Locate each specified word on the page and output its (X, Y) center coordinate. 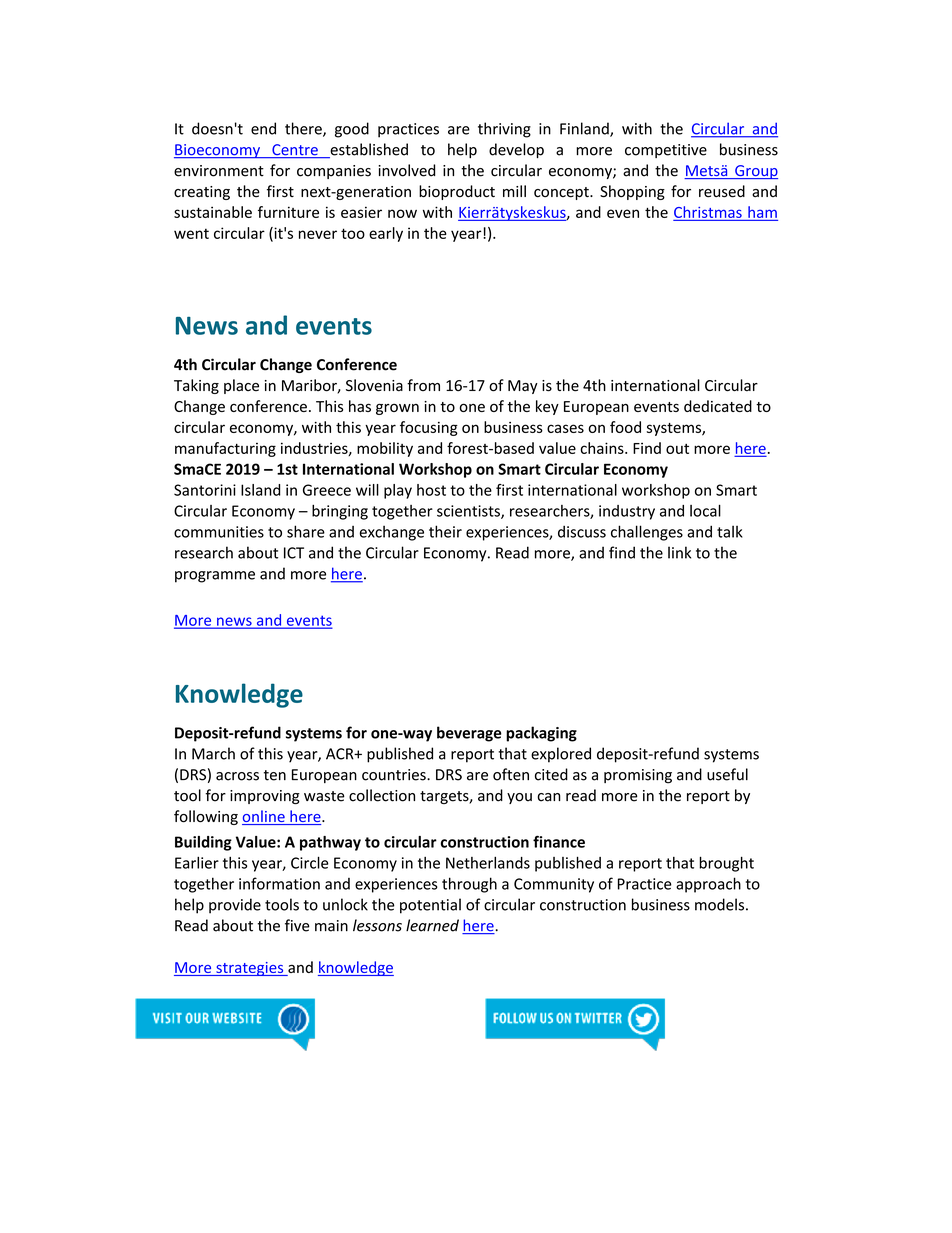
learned (432, 925)
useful (727, 774)
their (445, 531)
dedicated (718, 406)
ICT (294, 553)
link (679, 552)
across (237, 776)
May (523, 387)
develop (516, 150)
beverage (469, 734)
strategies (250, 969)
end (263, 128)
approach (708, 885)
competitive (666, 151)
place (241, 386)
